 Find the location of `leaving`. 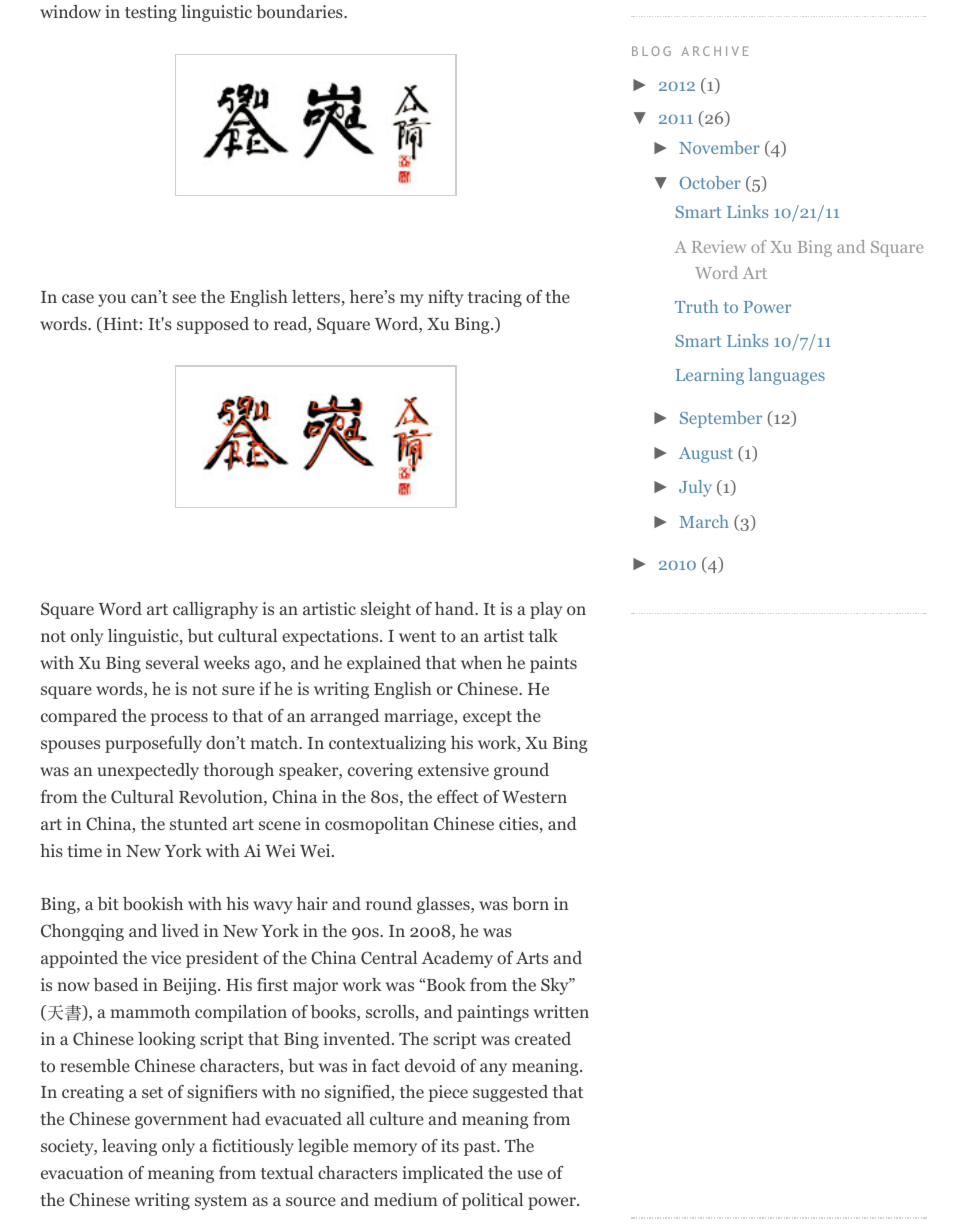

leaving is located at coordinates (129, 1147).
